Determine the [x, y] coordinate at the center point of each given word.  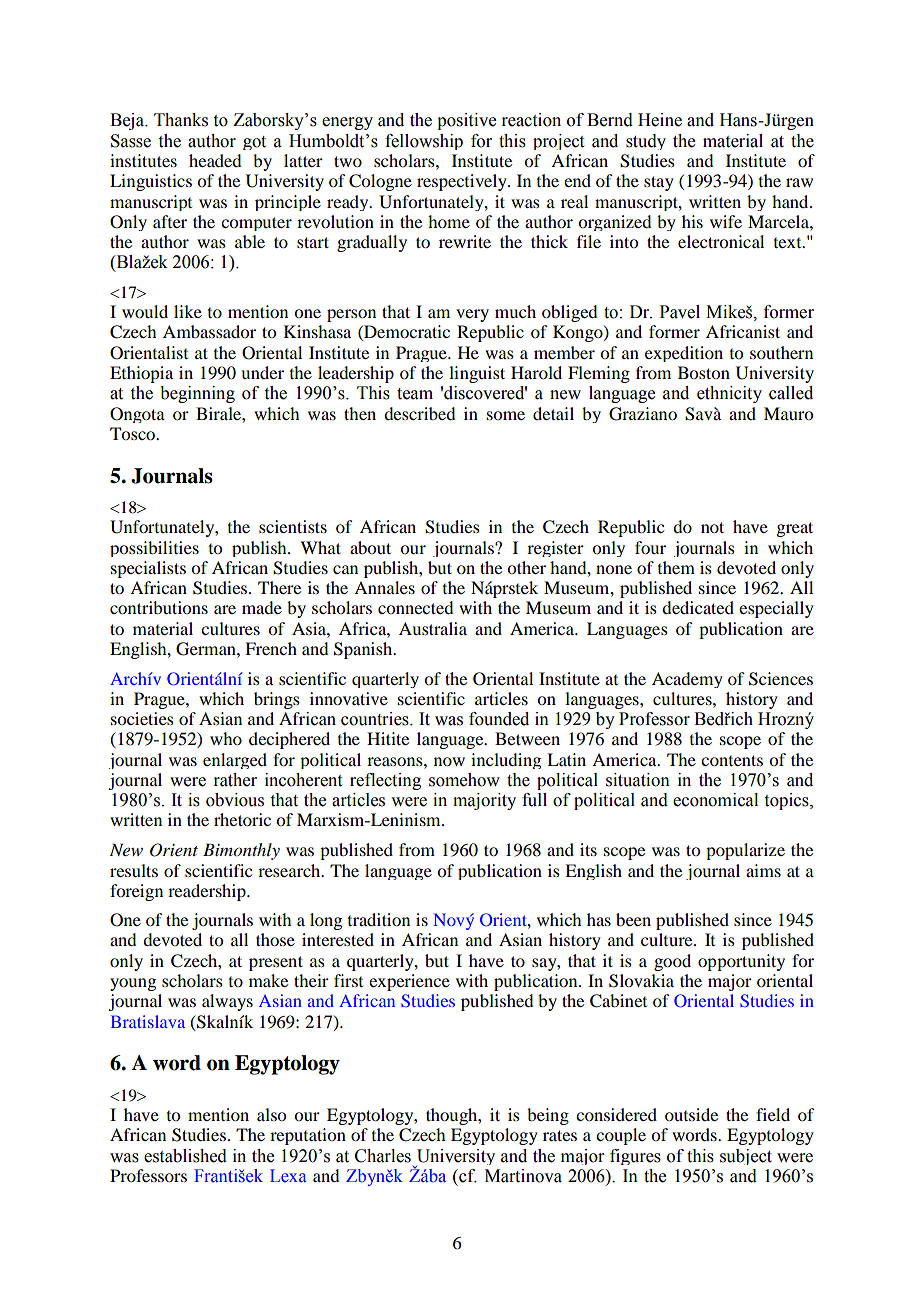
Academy [687, 680]
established [185, 1156]
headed [215, 160]
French [271, 648]
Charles [383, 1156]
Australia [433, 628]
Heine [660, 120]
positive [466, 121]
